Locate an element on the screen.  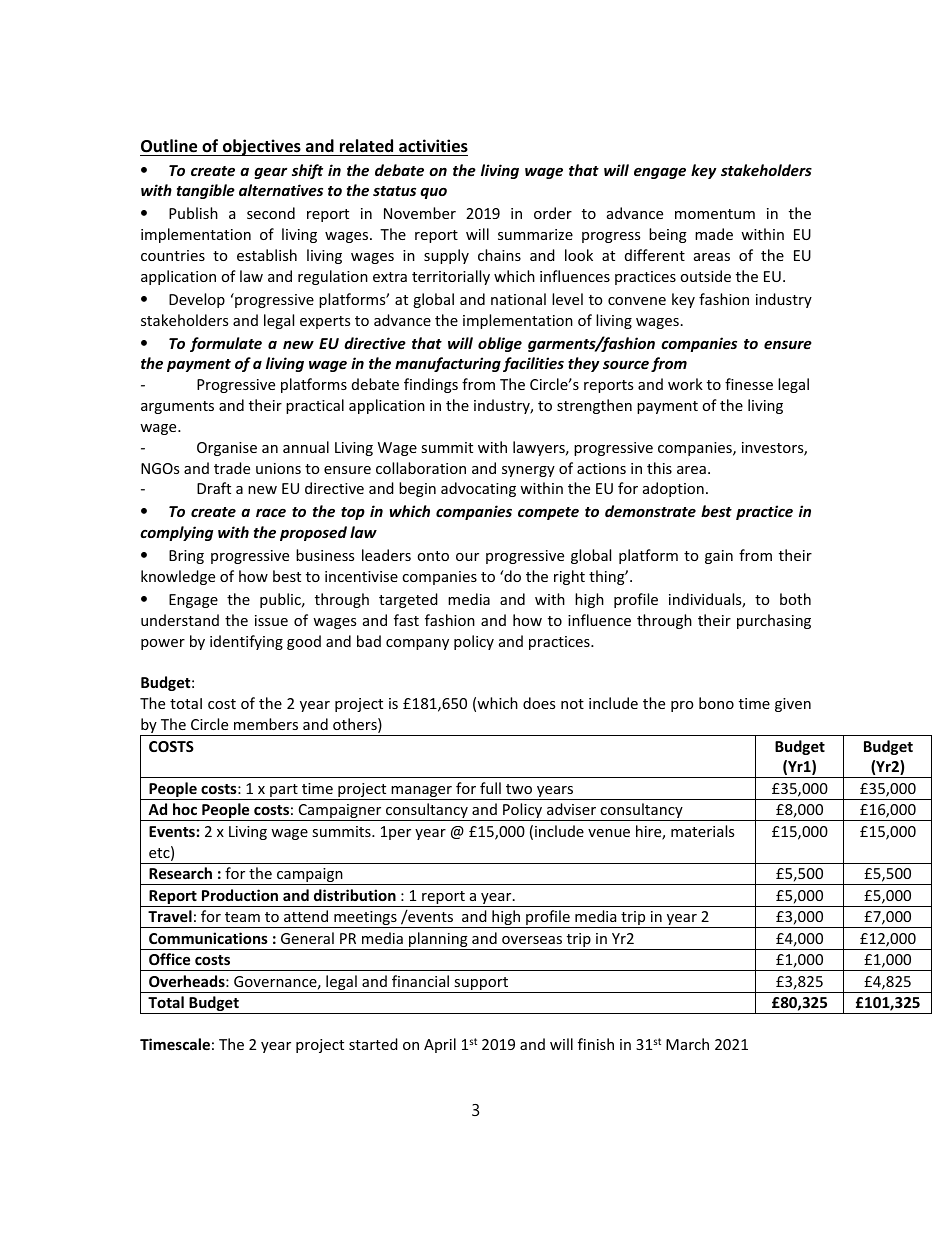
members is located at coordinates (266, 724).
